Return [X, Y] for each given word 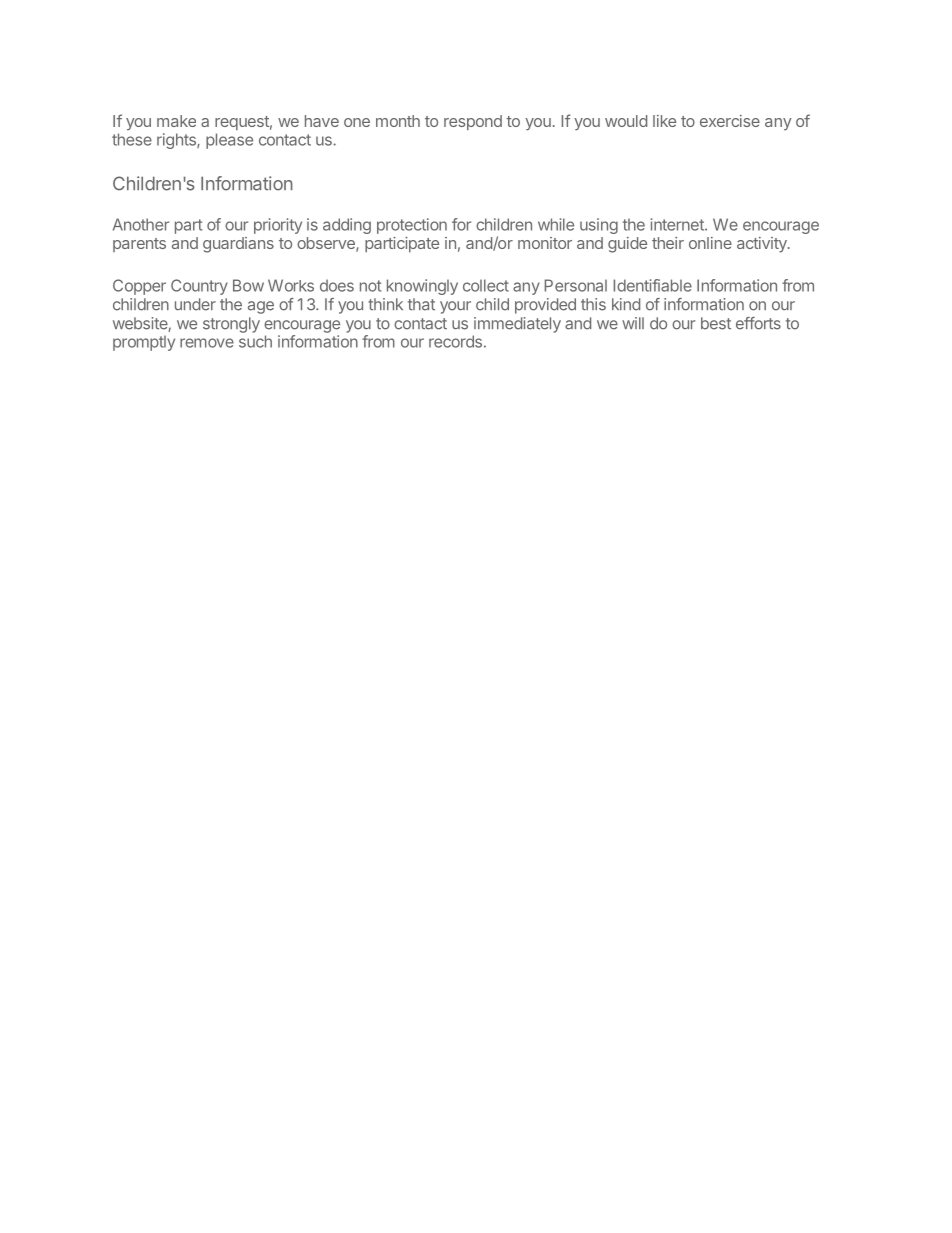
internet [678, 224]
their [668, 243]
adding [347, 226]
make [176, 121]
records [455, 341]
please [229, 141]
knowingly [422, 287]
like [664, 121]
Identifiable [653, 285]
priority [278, 226]
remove [207, 343]
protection [412, 226]
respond [473, 122]
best [716, 323]
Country [199, 287]
